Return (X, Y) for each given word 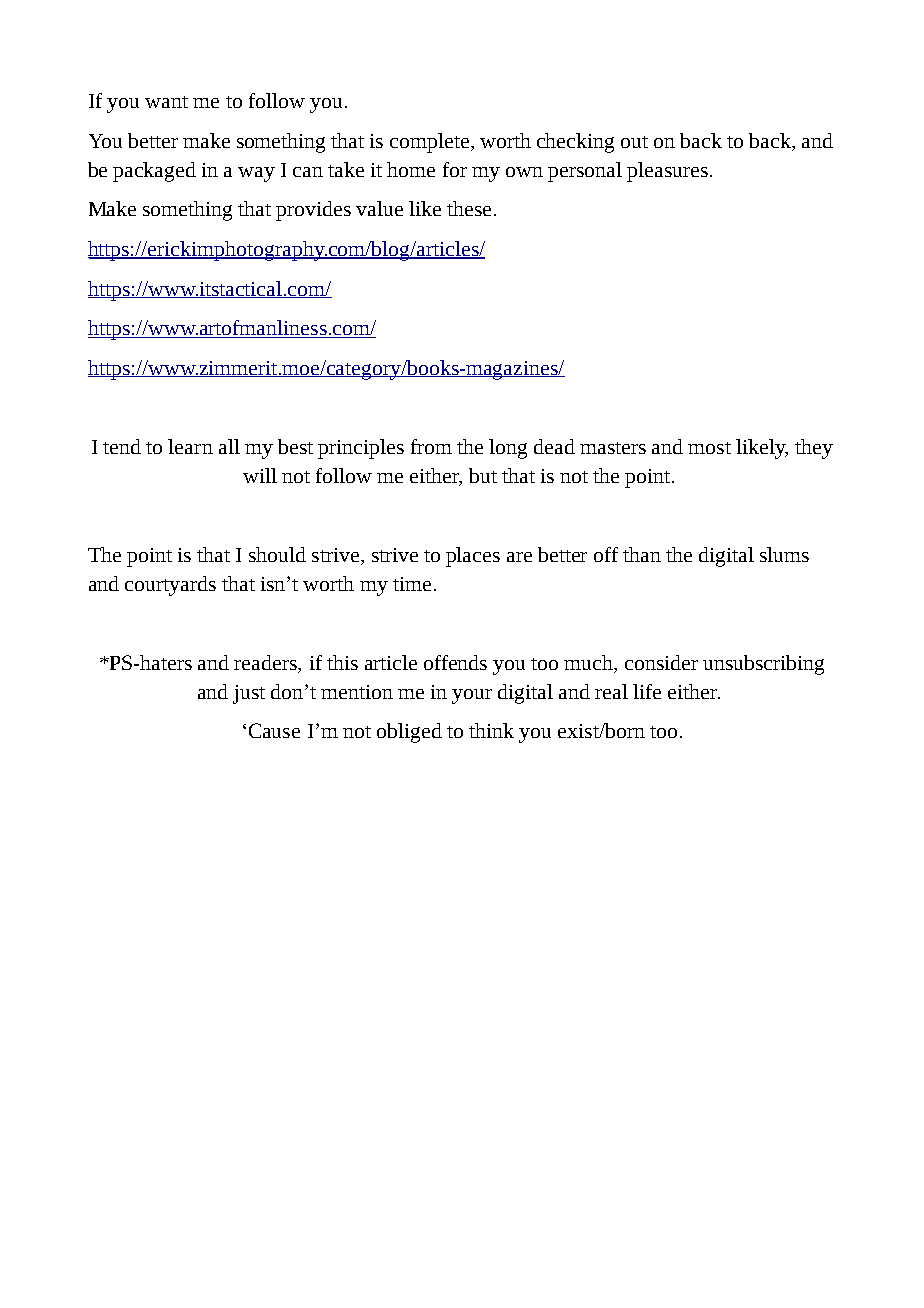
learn (190, 446)
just (249, 694)
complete (429, 143)
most (709, 448)
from (431, 446)
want (166, 102)
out (634, 142)
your (472, 696)
